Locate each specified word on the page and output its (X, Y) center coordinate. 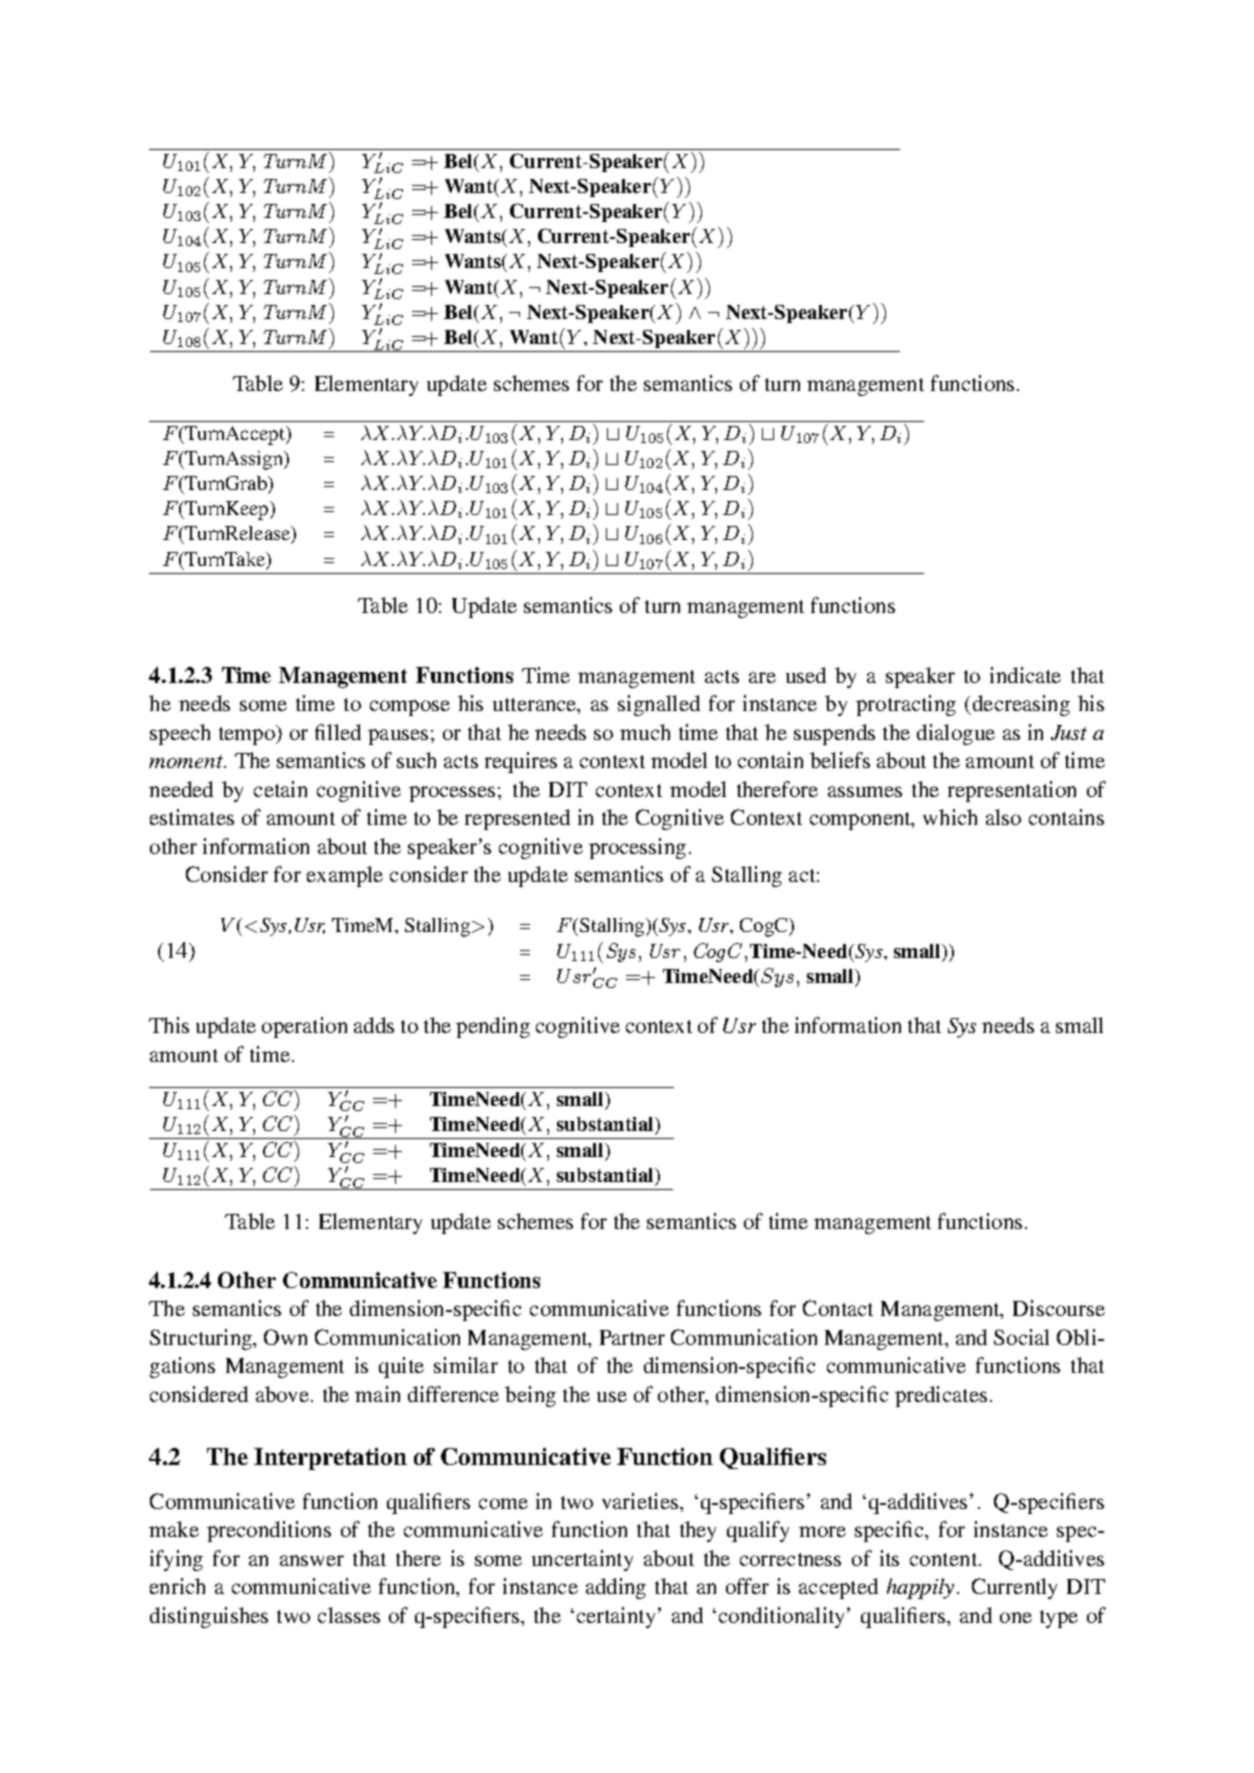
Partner (632, 1337)
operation (304, 1027)
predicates (941, 1396)
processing (637, 848)
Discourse (1059, 1308)
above (282, 1394)
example (345, 876)
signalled (659, 705)
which (950, 817)
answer (312, 1560)
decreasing (1020, 705)
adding (616, 1588)
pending (493, 1027)
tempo (248, 735)
